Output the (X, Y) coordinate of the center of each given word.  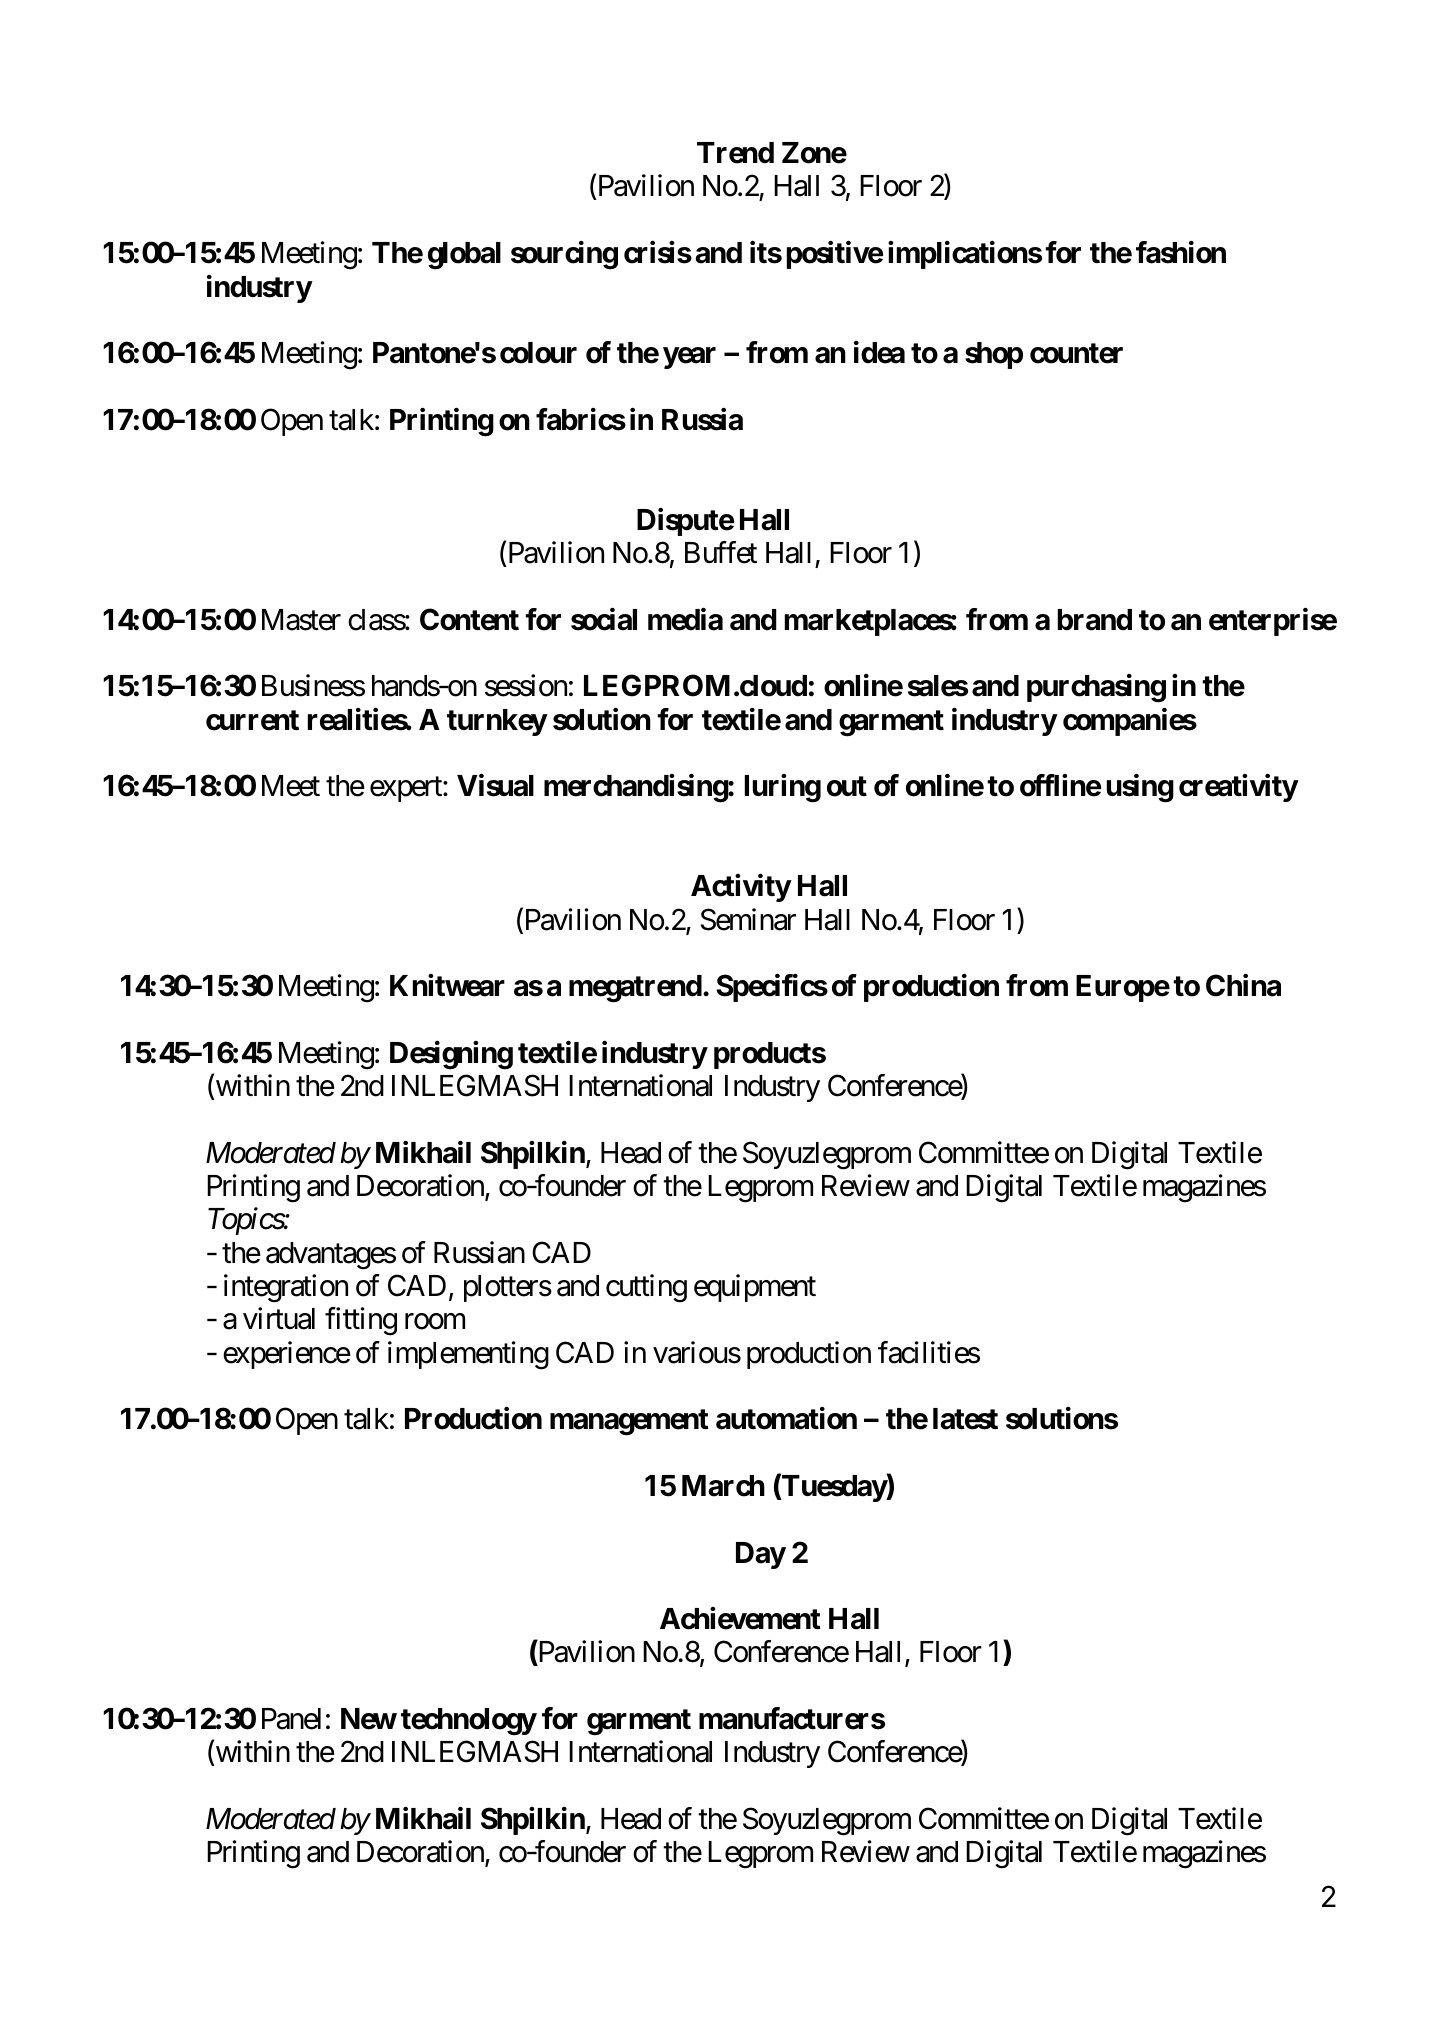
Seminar (748, 919)
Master (301, 620)
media (685, 619)
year (689, 358)
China (1243, 985)
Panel (291, 1719)
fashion (1181, 252)
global (464, 256)
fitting (361, 1321)
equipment (755, 1288)
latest (965, 1419)
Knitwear (447, 985)
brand (1095, 620)
